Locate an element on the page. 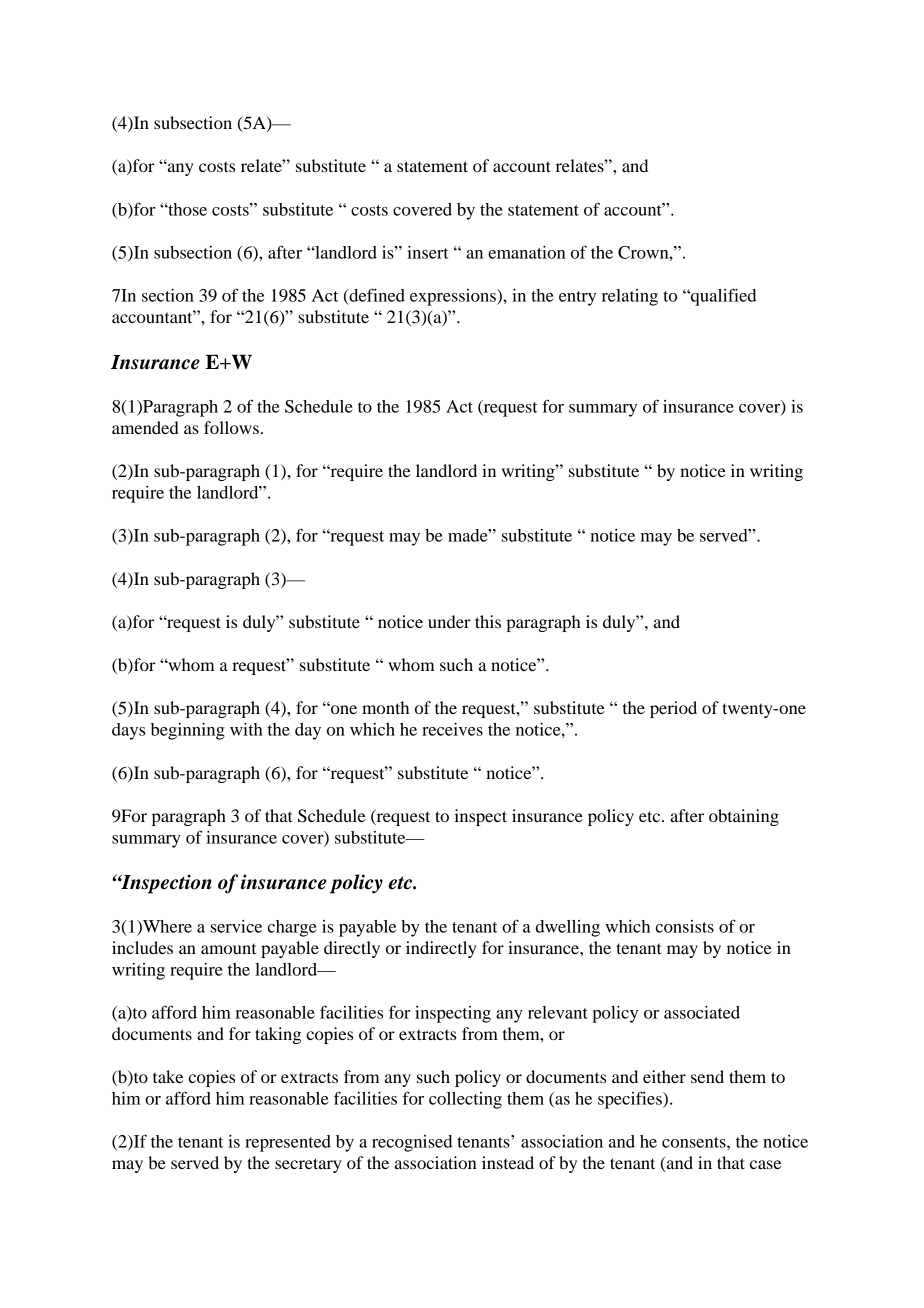 Image resolution: width=924 pixels, height=1308 pixels. under is located at coordinates (449, 621).
